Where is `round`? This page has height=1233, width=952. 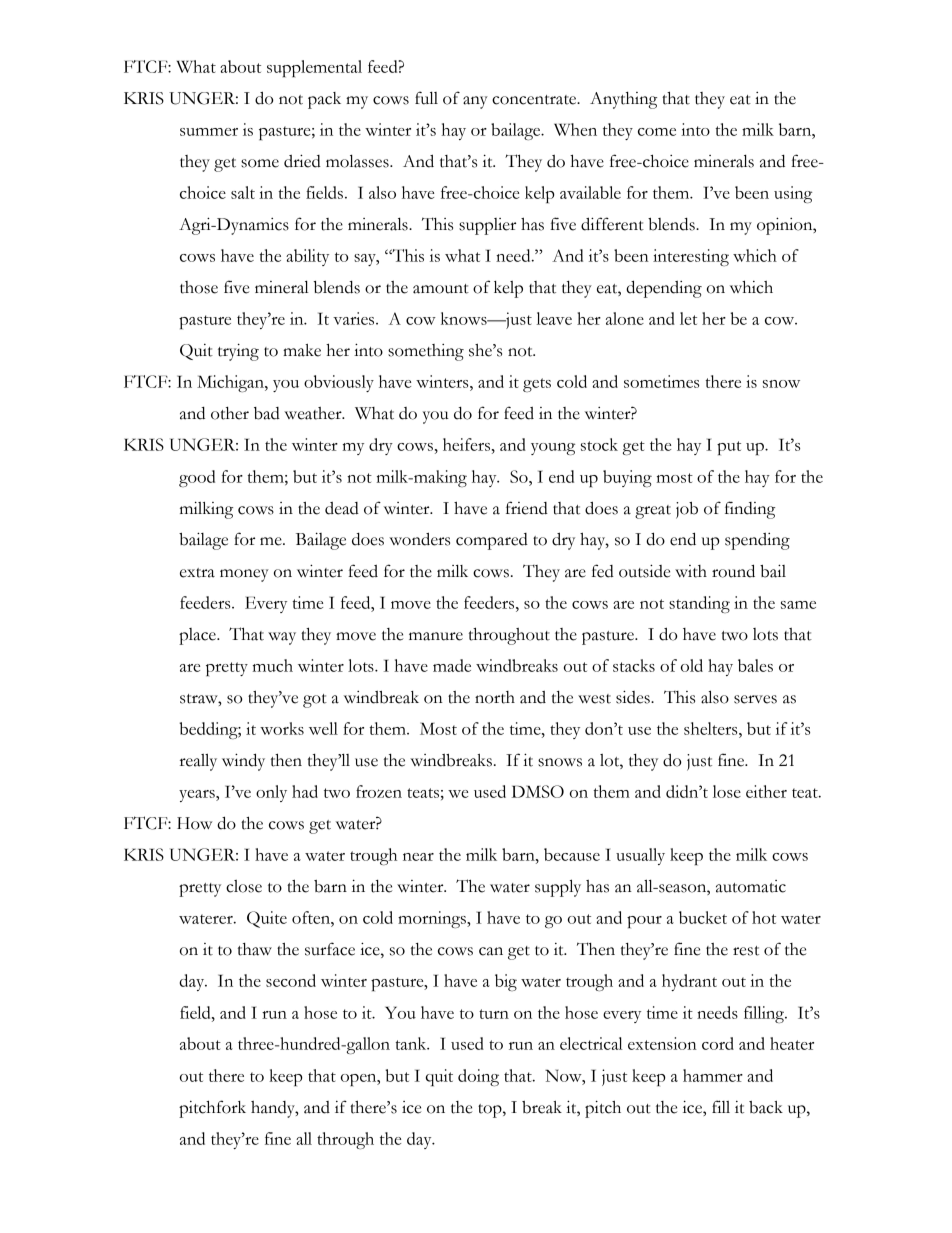
round is located at coordinates (733, 571).
